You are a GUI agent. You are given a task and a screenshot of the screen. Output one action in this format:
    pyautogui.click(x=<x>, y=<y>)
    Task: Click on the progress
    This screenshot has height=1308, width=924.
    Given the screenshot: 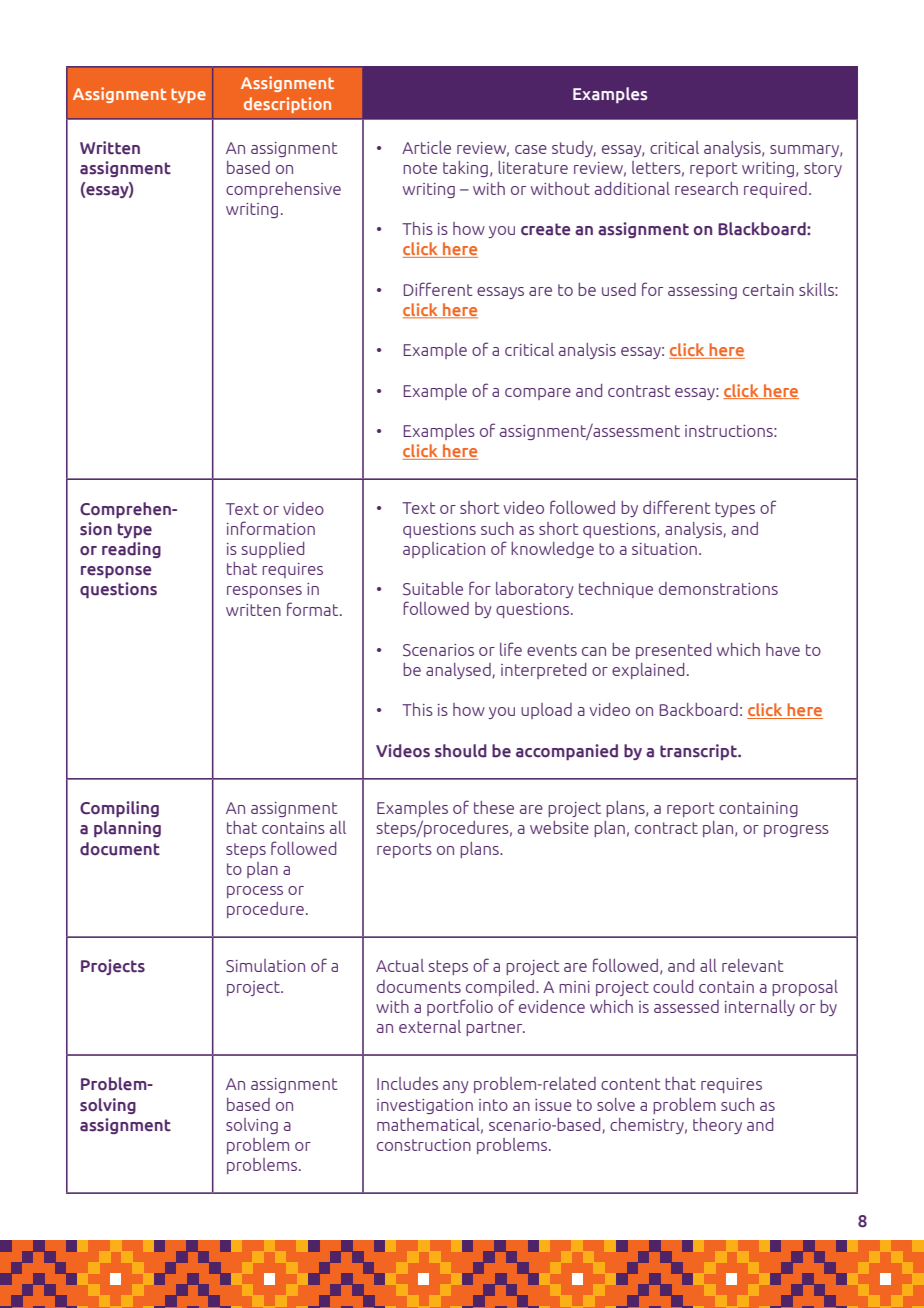 What is the action you would take?
    pyautogui.click(x=796, y=831)
